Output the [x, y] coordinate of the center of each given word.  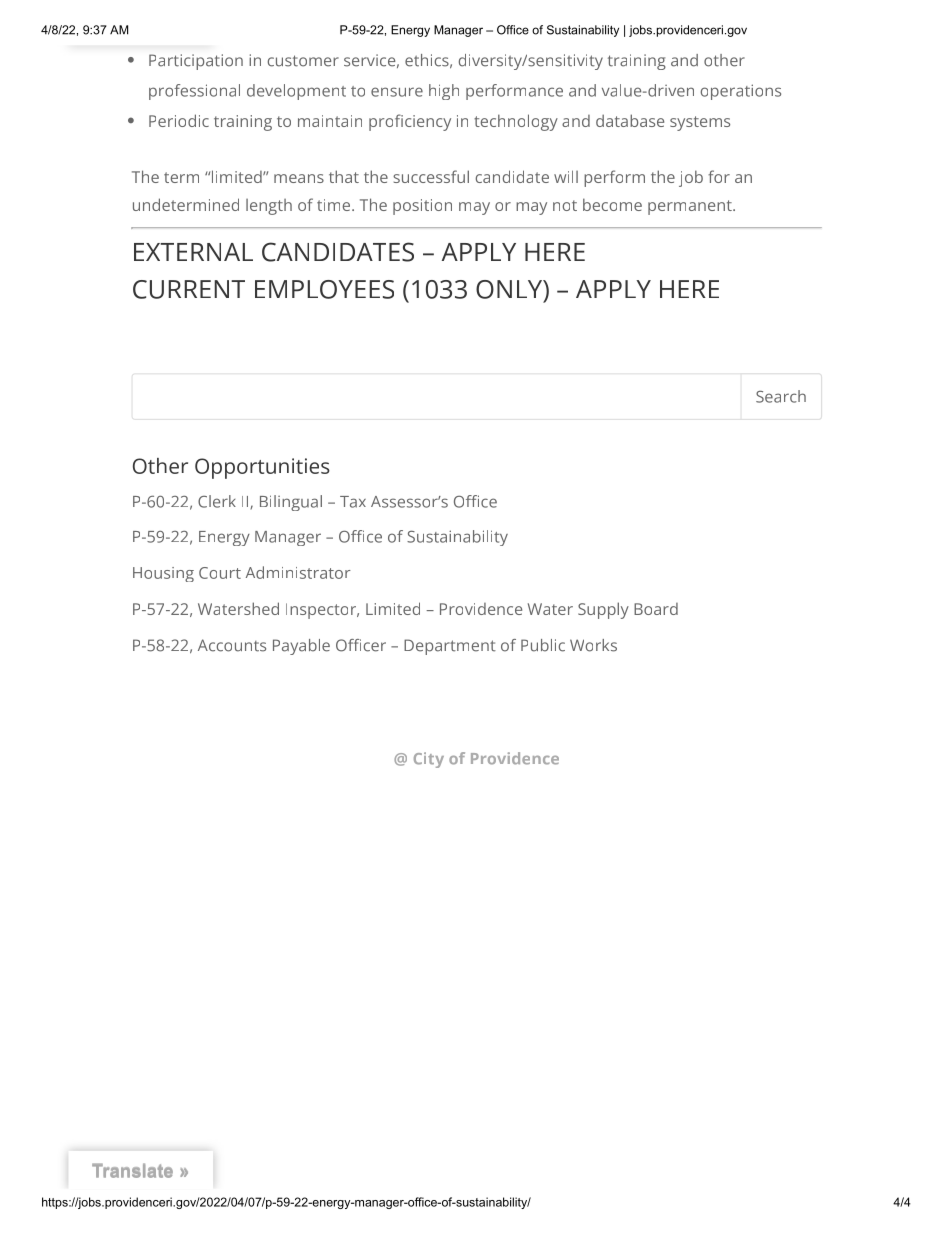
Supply [603, 610]
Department [450, 647]
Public [543, 645]
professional [194, 92]
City [429, 760]
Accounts [232, 645]
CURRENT [189, 289]
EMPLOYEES [324, 289]
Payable [301, 647]
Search [781, 396]
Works [593, 645]
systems [700, 123]
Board [656, 609]
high [444, 92]
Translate [132, 1170]
